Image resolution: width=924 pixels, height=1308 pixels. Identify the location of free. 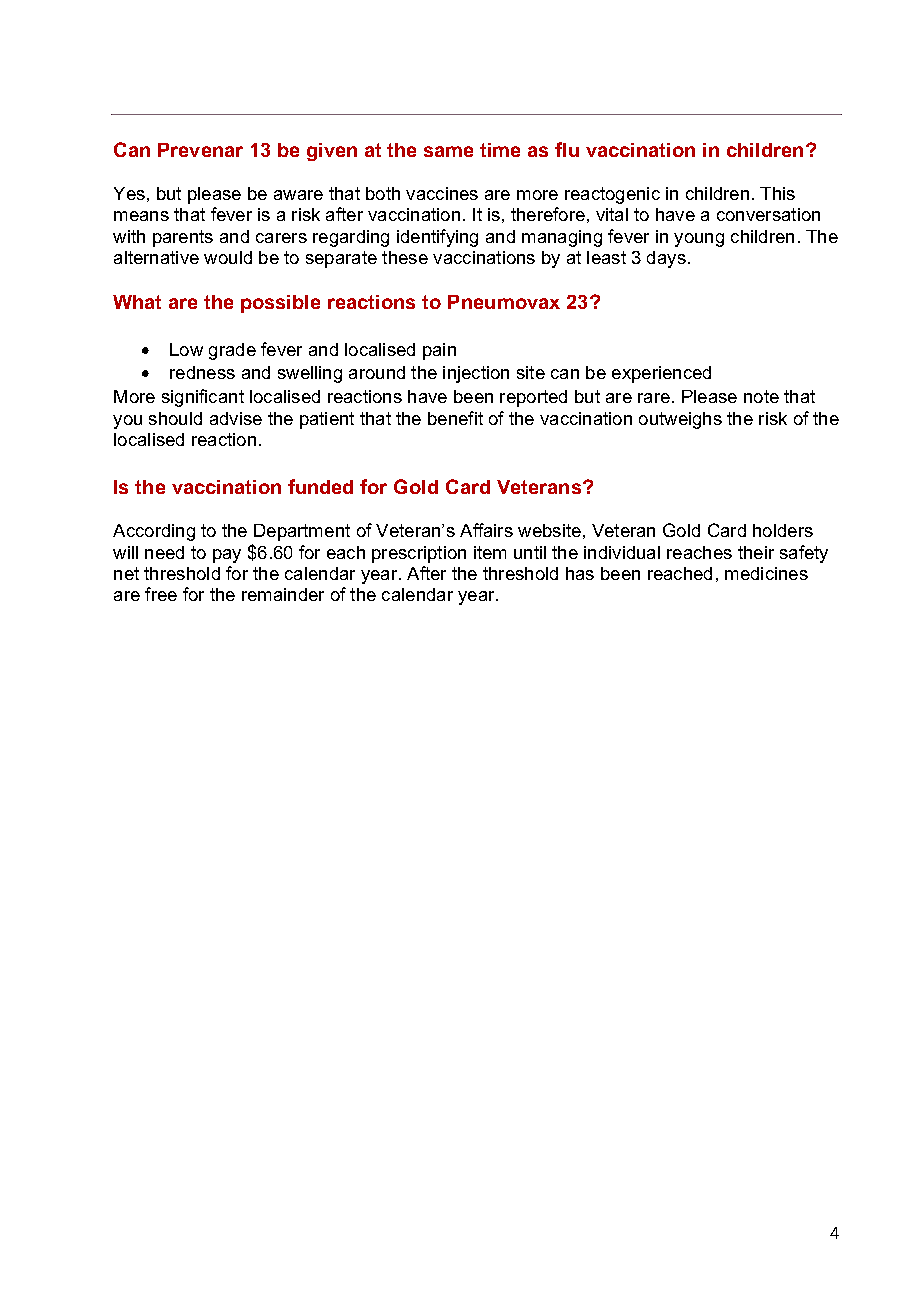
(161, 594).
